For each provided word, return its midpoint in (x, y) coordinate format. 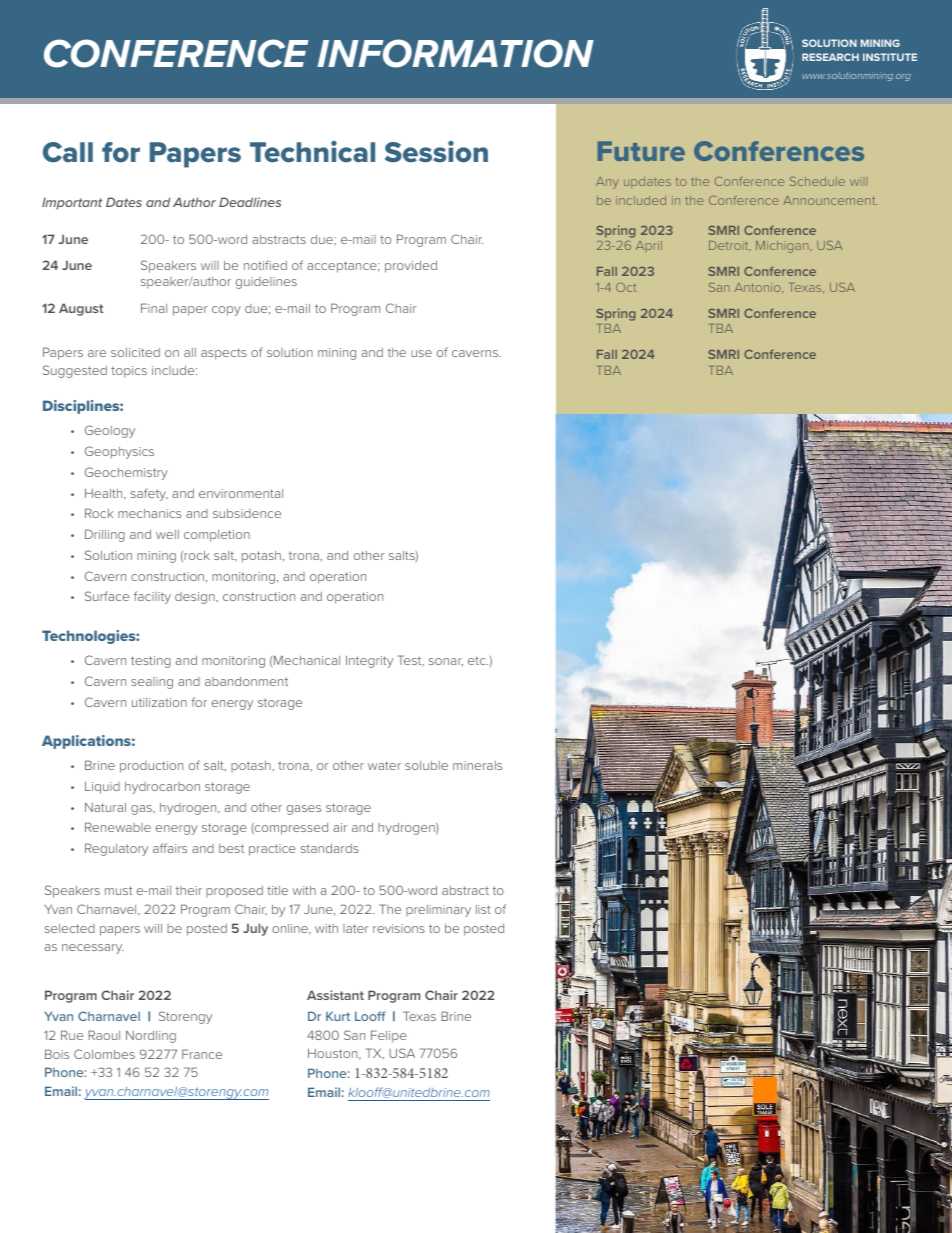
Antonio (759, 287)
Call (68, 152)
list (483, 909)
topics (129, 372)
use (421, 353)
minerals (477, 765)
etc (478, 660)
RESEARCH (830, 57)
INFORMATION (455, 53)
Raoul (104, 1035)
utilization (159, 702)
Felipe (389, 1036)
